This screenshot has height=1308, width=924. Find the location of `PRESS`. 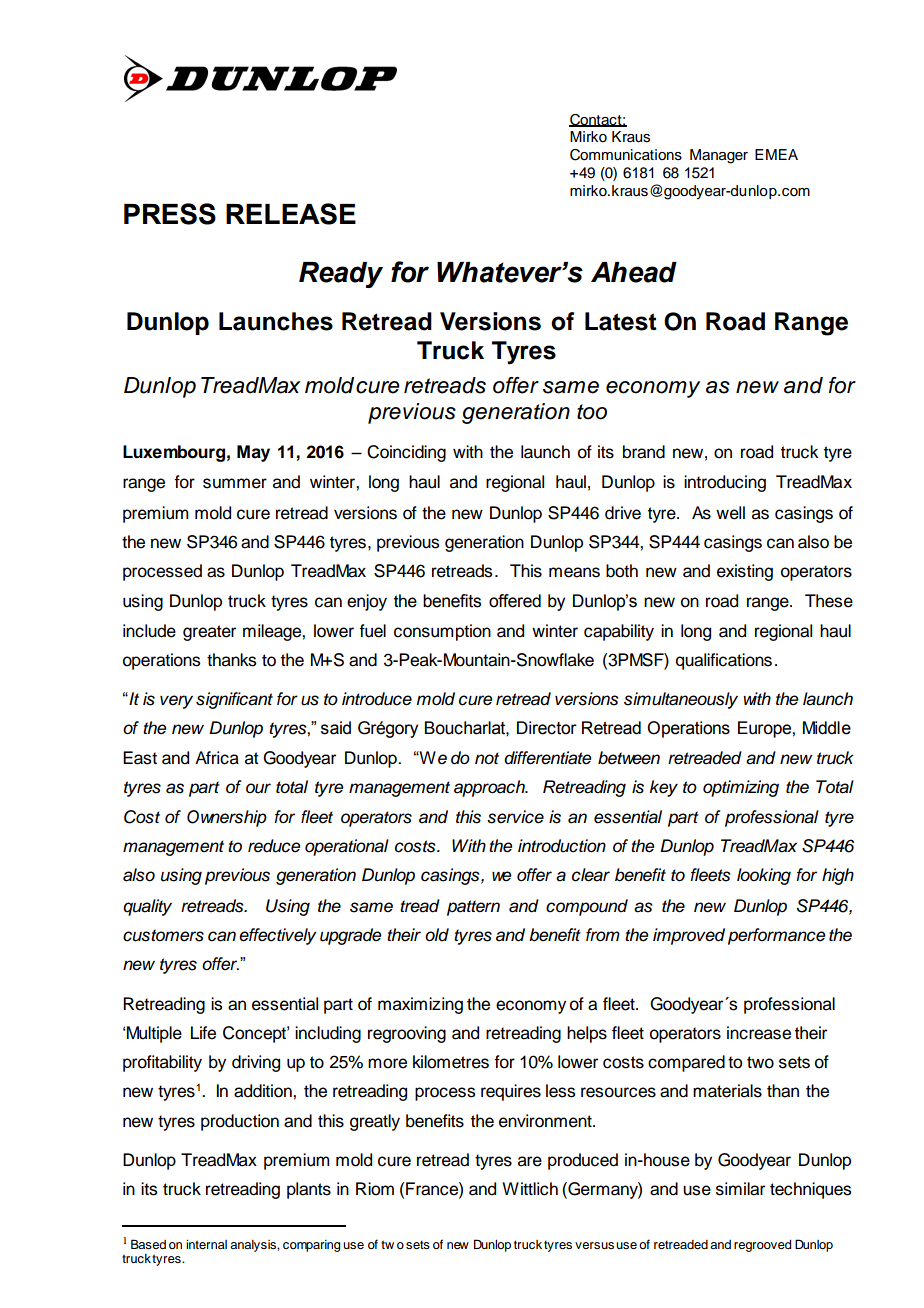

PRESS is located at coordinates (170, 214).
